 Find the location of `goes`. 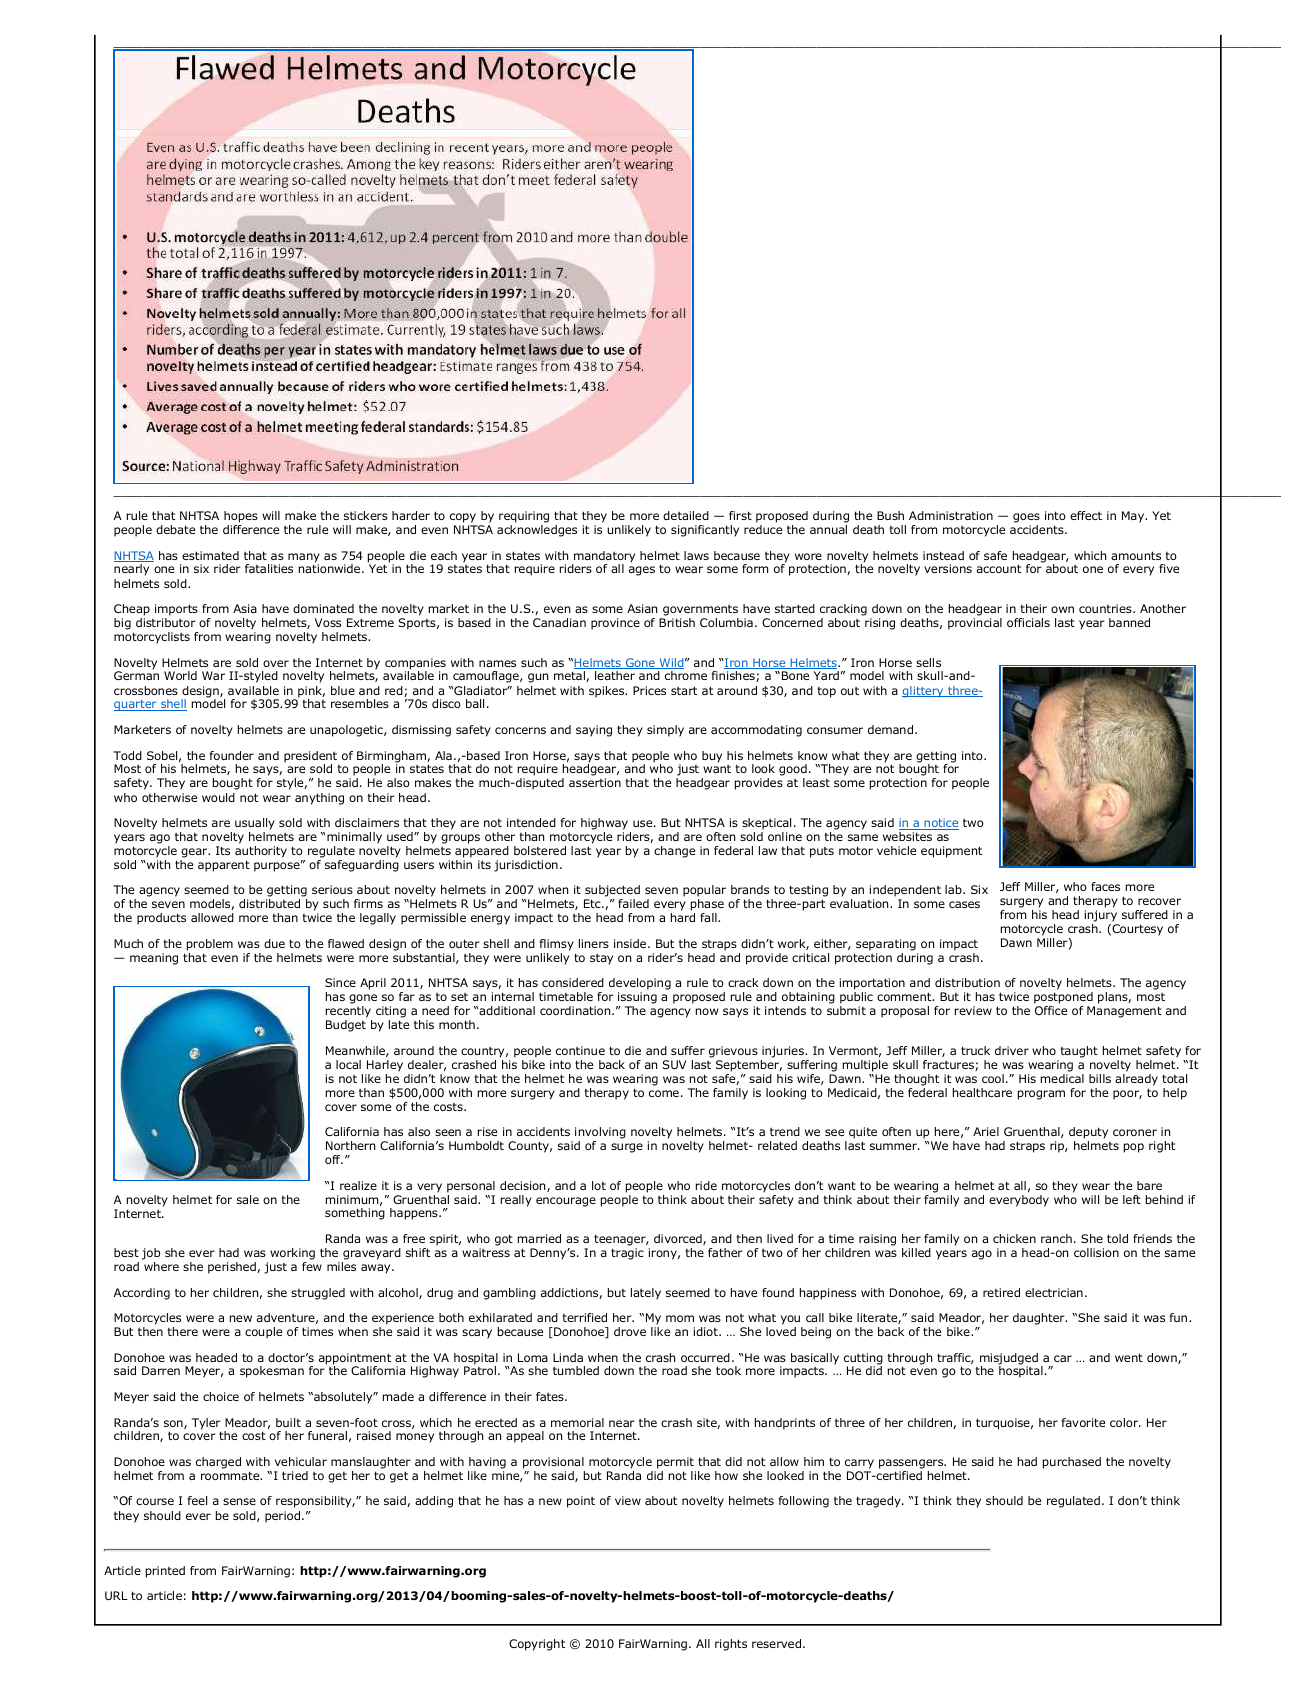

goes is located at coordinates (1026, 519).
